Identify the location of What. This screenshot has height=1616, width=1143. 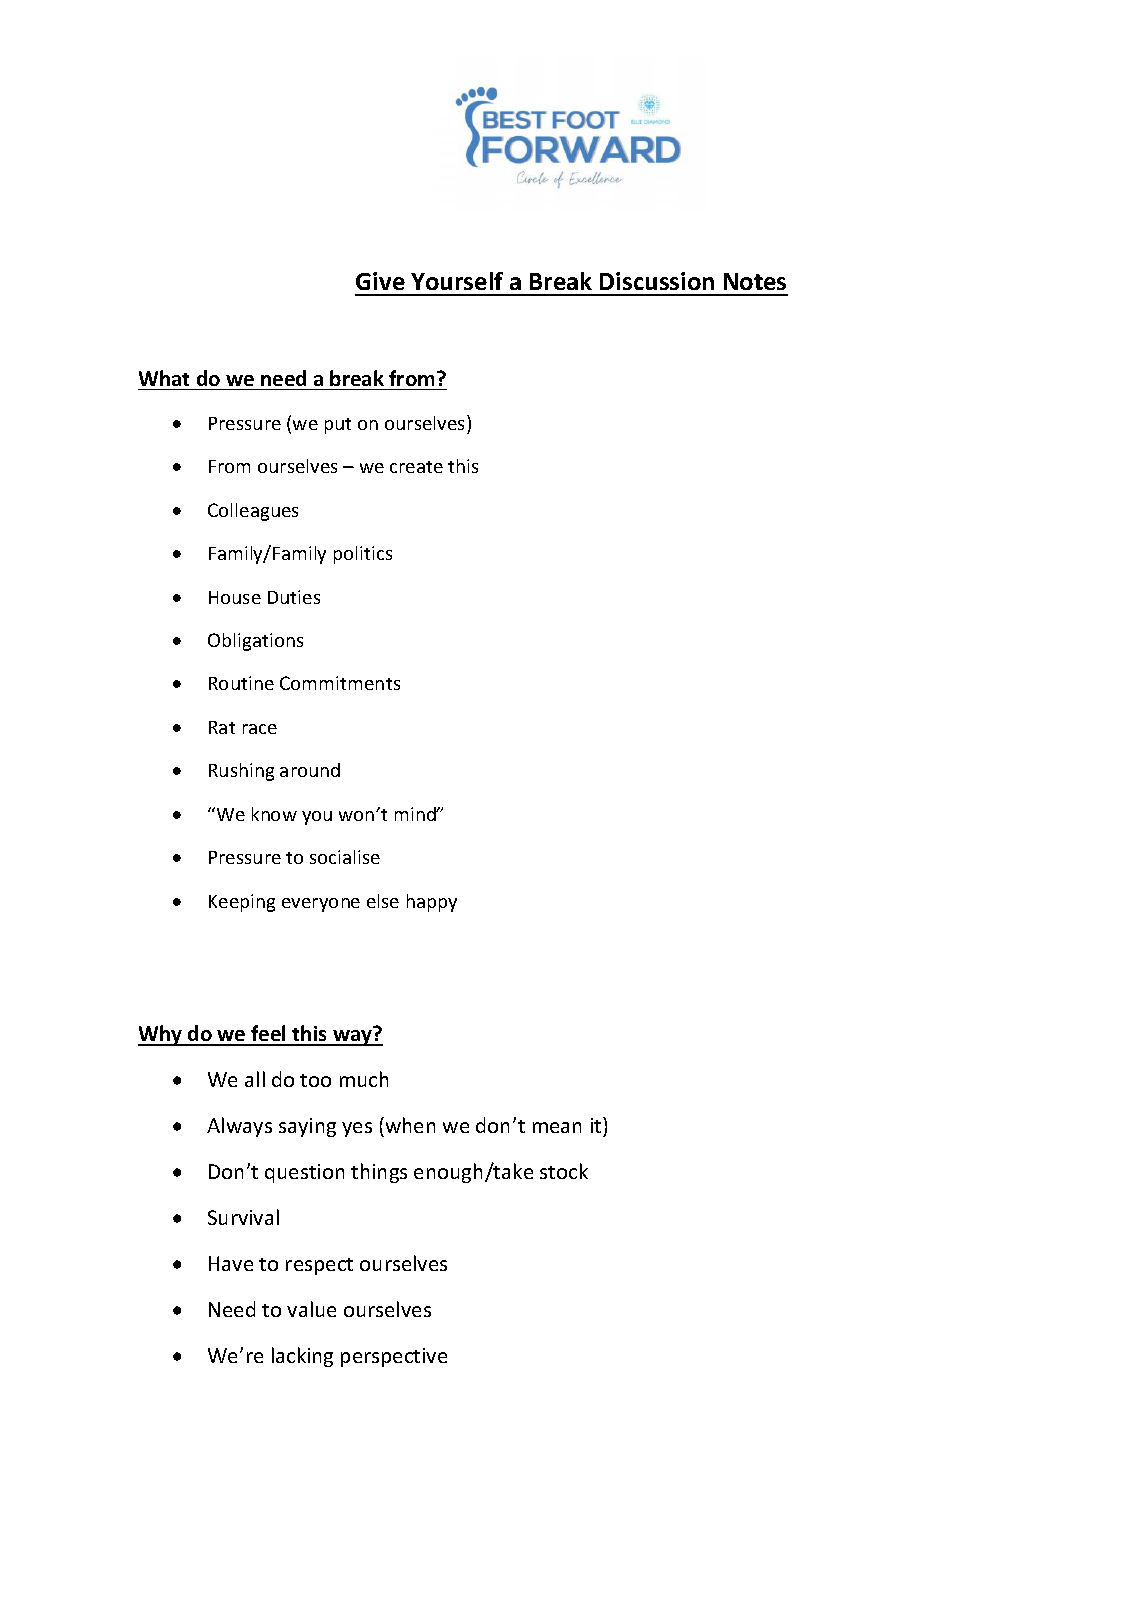
(164, 378).
